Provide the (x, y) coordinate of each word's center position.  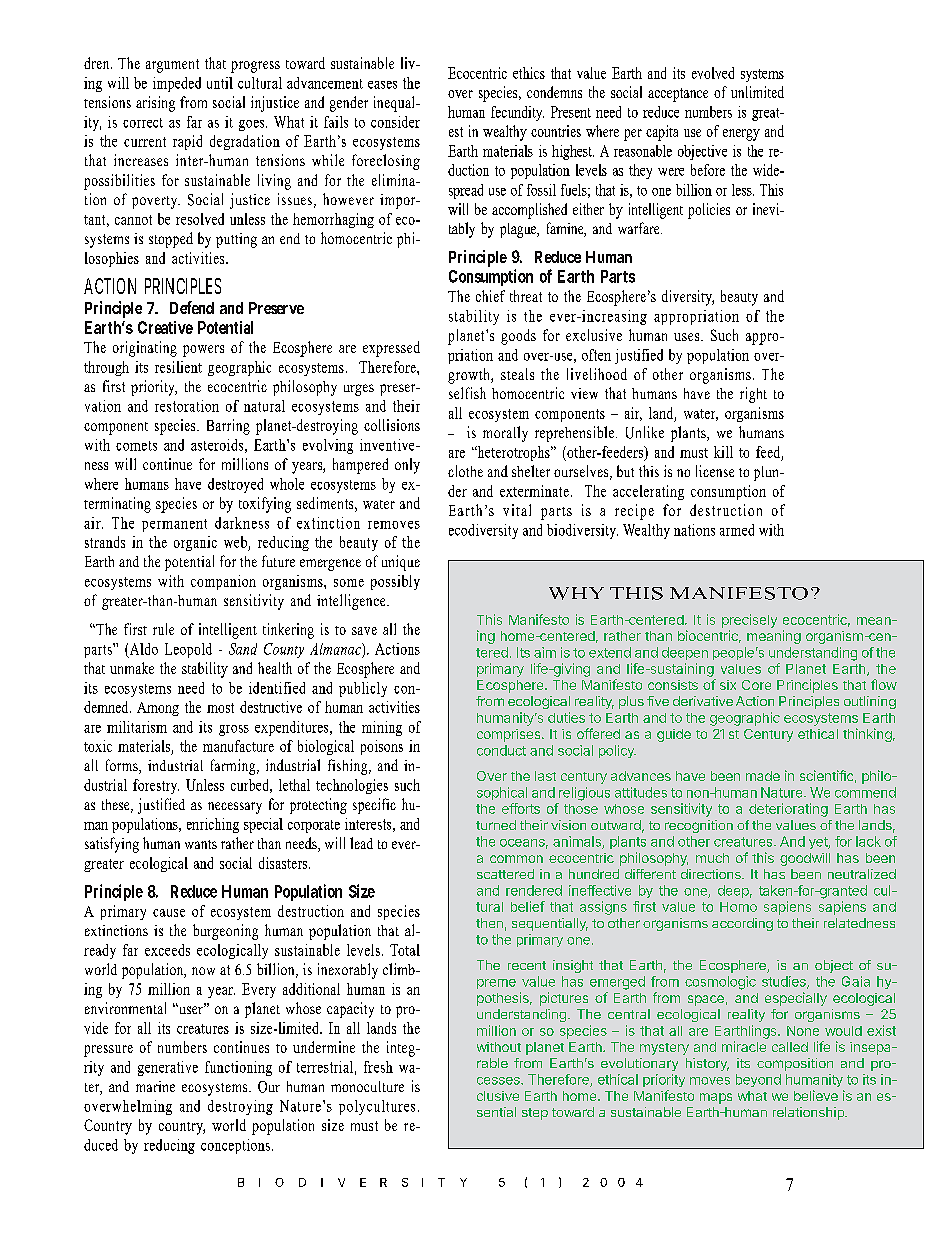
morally (505, 434)
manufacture (238, 746)
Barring (228, 427)
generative (168, 1068)
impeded (177, 84)
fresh (378, 1067)
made (763, 776)
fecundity (517, 113)
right (753, 395)
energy (741, 135)
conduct (501, 750)
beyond (758, 1080)
